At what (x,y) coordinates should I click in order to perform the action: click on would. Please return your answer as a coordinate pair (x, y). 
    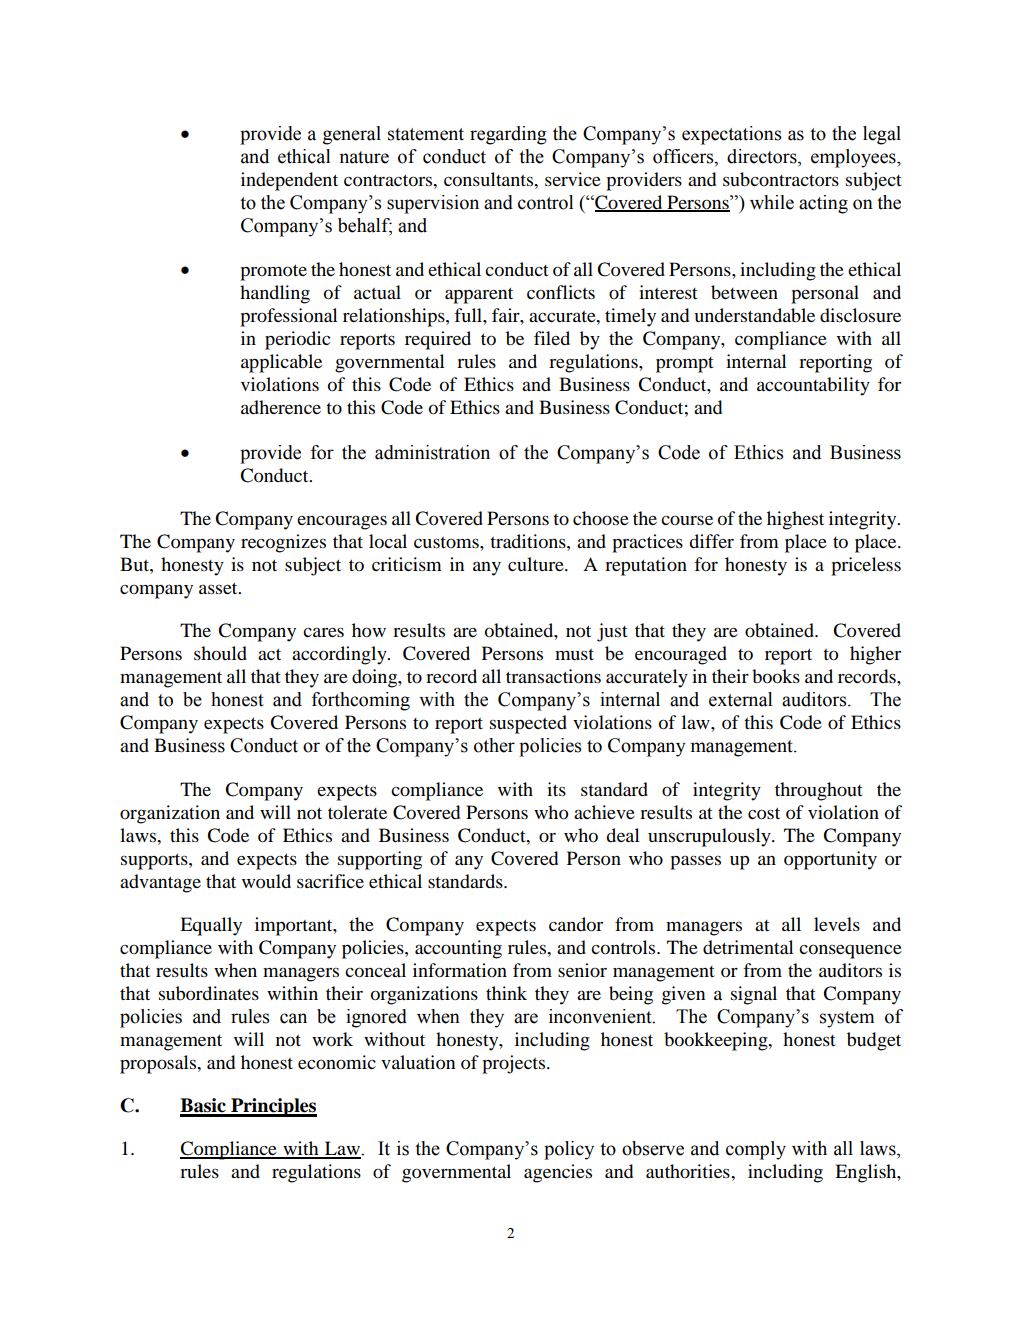
    Looking at the image, I should click on (266, 881).
